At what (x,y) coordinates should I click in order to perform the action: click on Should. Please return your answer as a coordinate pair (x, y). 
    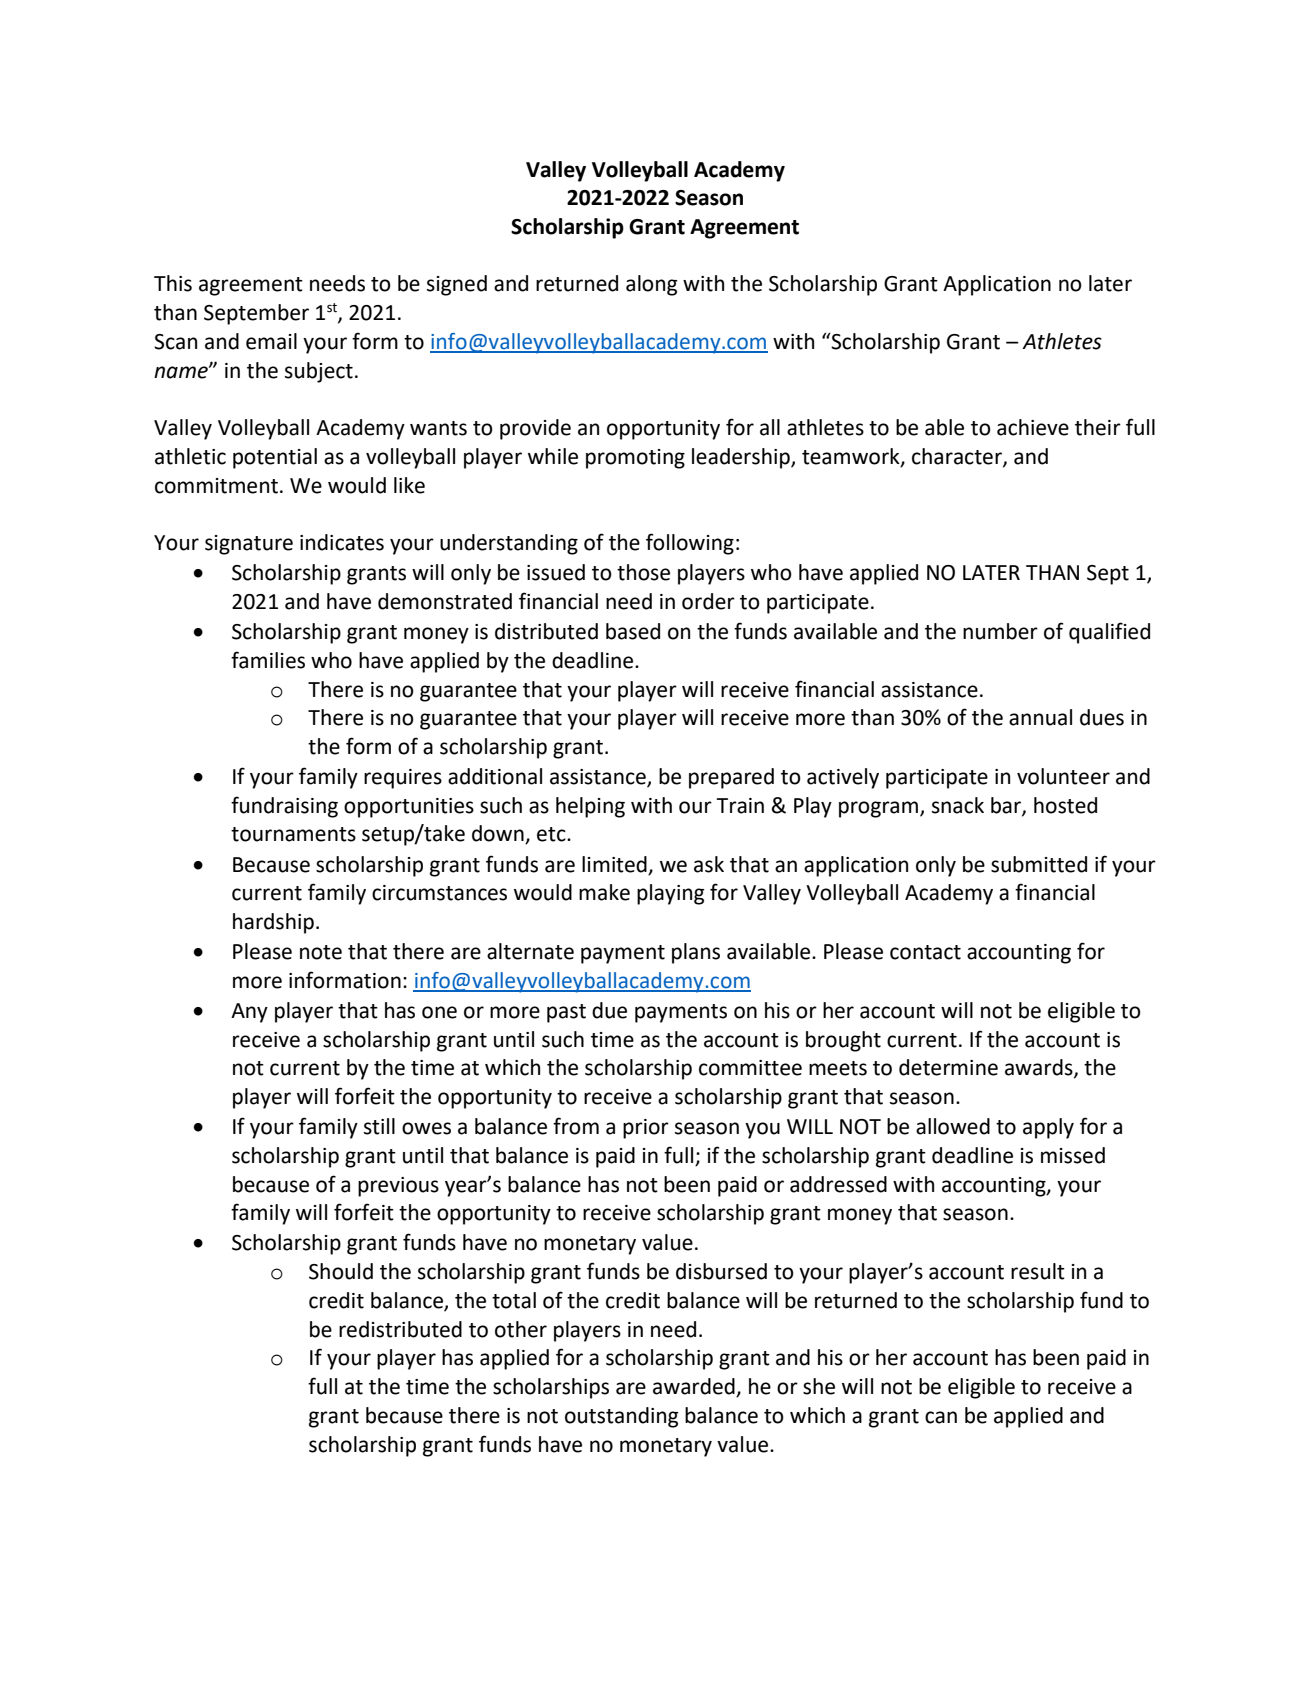
    Looking at the image, I should click on (341, 1271).
